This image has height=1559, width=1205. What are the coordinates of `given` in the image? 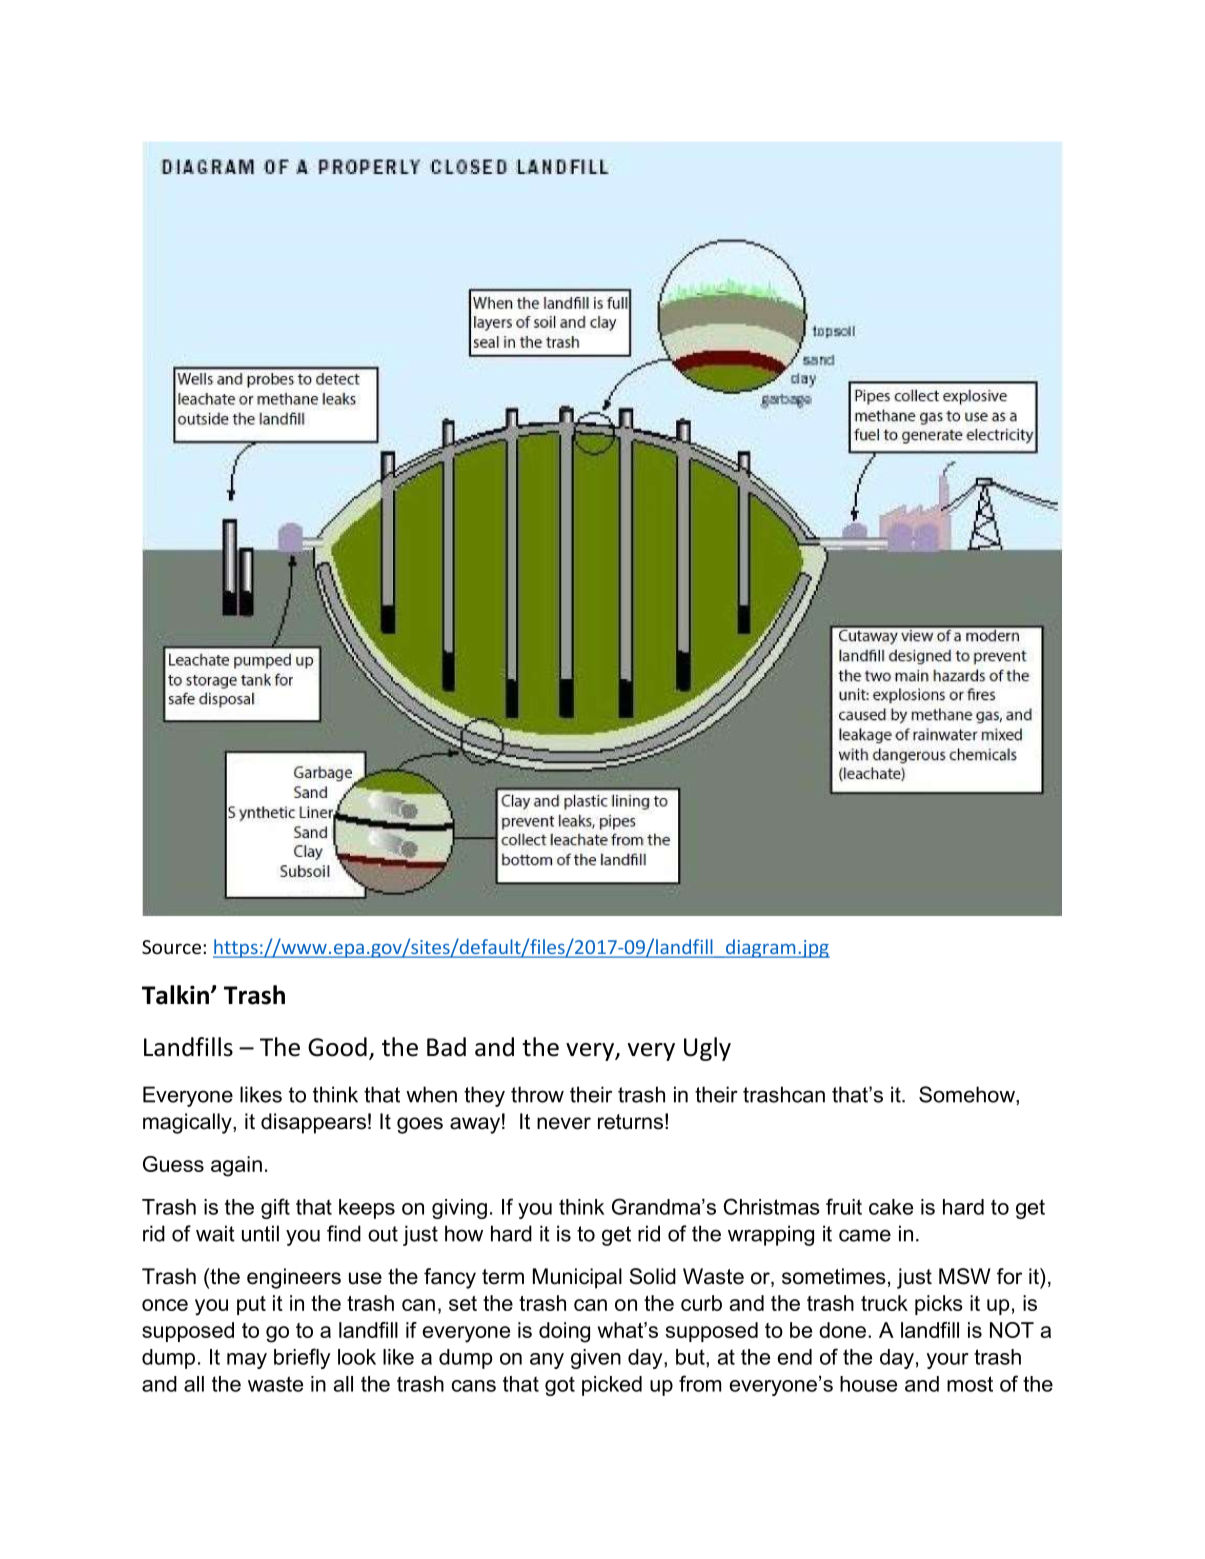 It's located at (596, 1359).
